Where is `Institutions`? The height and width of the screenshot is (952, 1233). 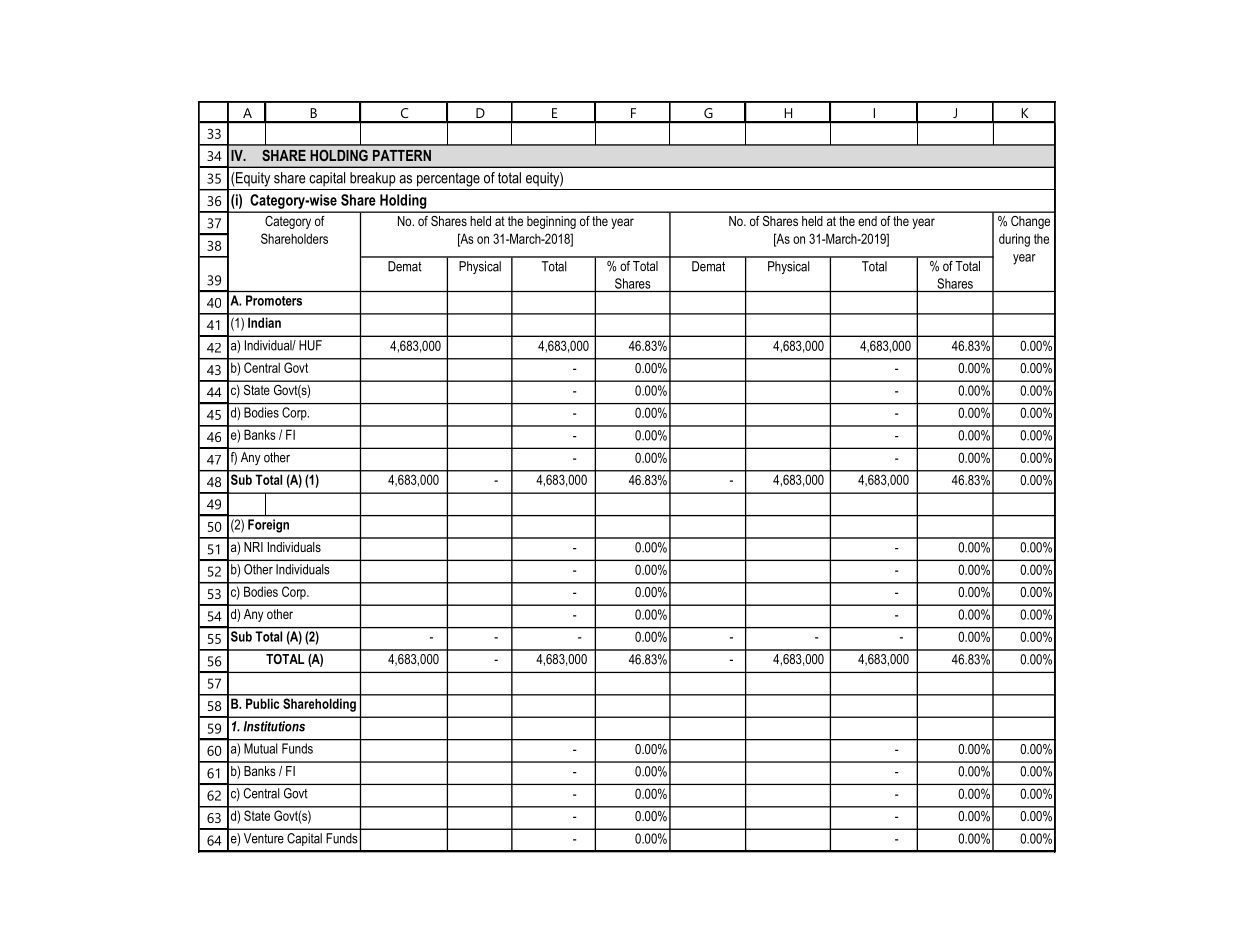 Institutions is located at coordinates (274, 726).
